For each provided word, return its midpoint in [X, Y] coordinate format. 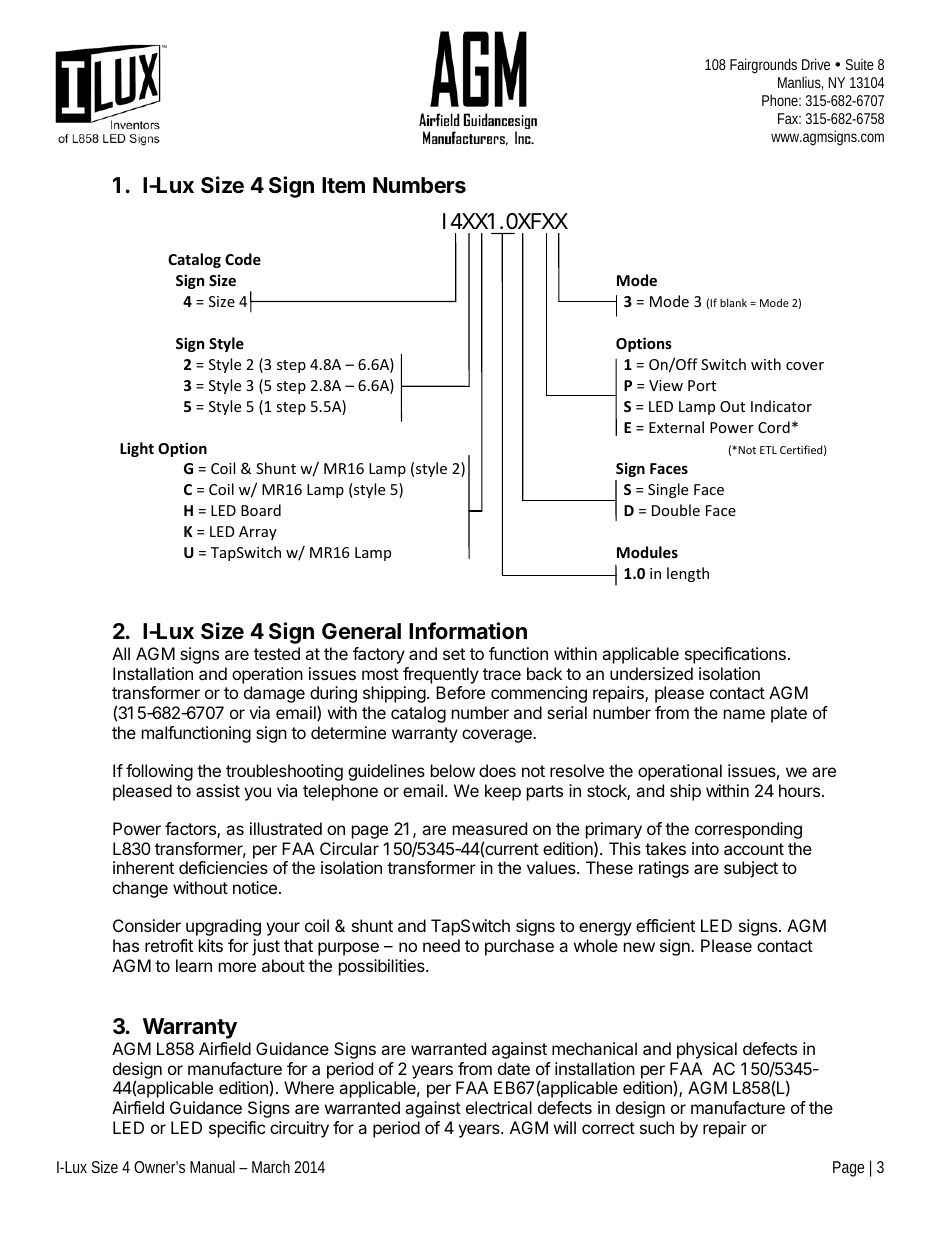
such [657, 1127]
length [688, 574]
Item [343, 185]
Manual [212, 1166]
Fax [788, 118]
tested [277, 653]
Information [468, 631]
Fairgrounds [763, 66]
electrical [499, 1107]
